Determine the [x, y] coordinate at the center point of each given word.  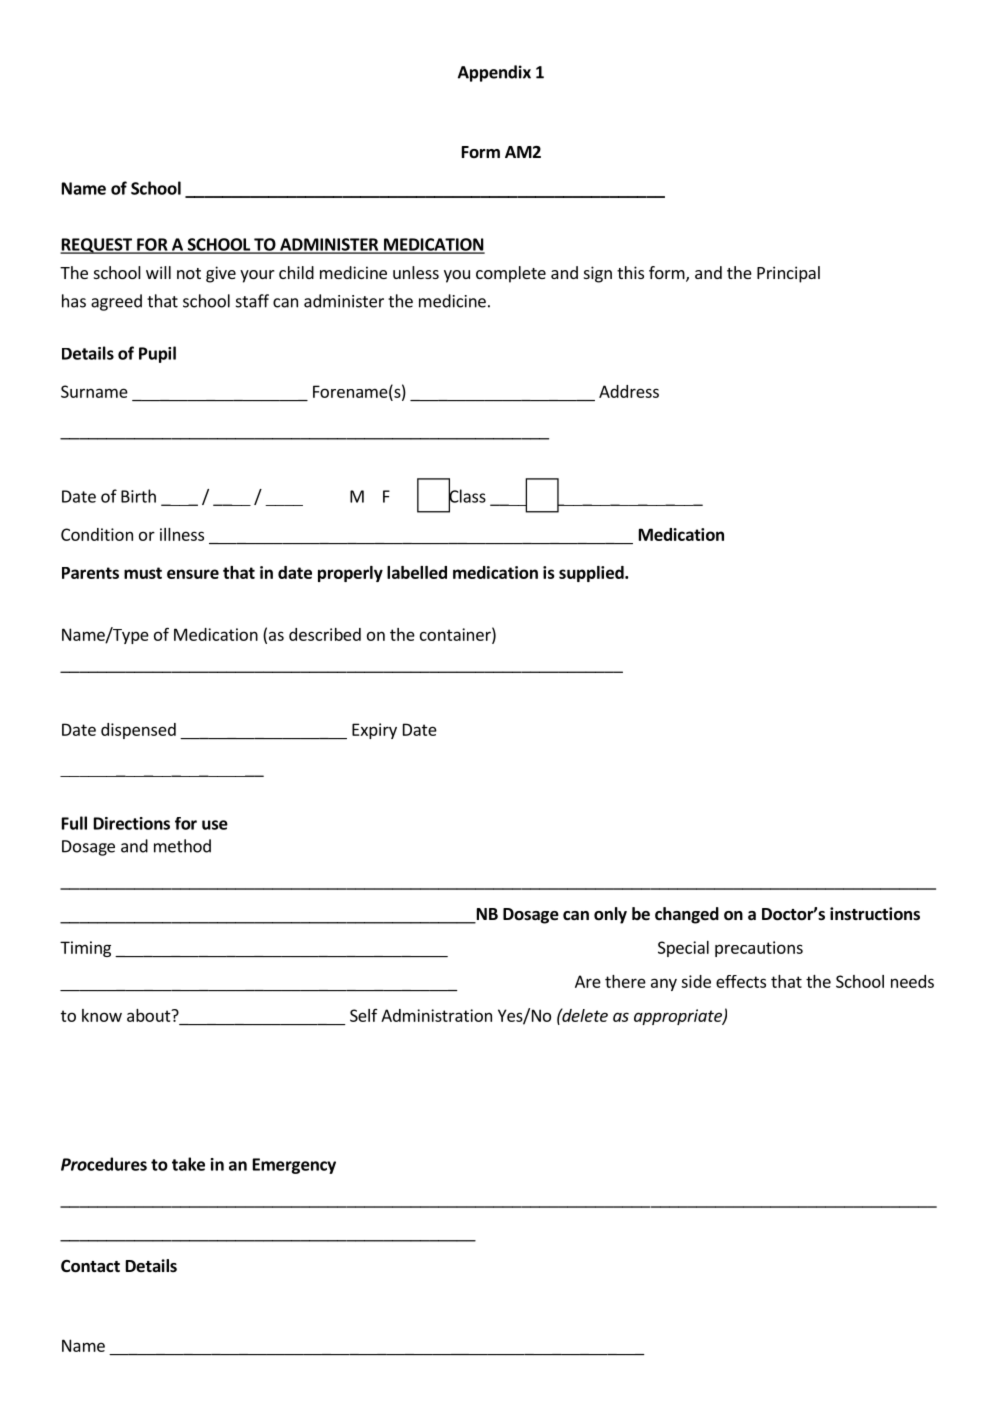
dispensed [138, 731]
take [188, 1164]
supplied [592, 574]
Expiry [374, 731]
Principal [788, 274]
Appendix [494, 73]
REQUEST [97, 246]
